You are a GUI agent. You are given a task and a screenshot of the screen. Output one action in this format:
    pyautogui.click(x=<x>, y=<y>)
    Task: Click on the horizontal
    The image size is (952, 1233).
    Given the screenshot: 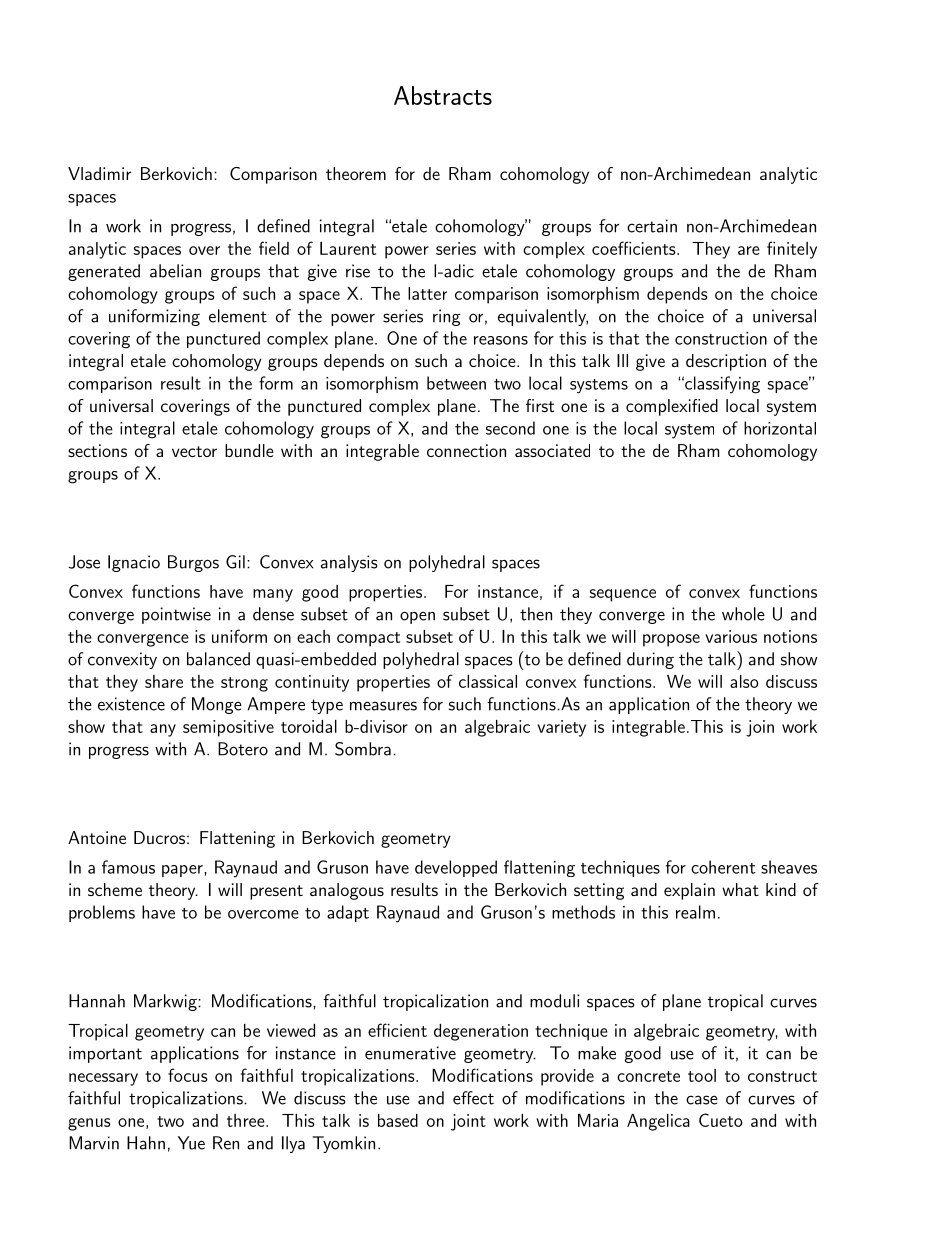 What is the action you would take?
    pyautogui.click(x=780, y=428)
